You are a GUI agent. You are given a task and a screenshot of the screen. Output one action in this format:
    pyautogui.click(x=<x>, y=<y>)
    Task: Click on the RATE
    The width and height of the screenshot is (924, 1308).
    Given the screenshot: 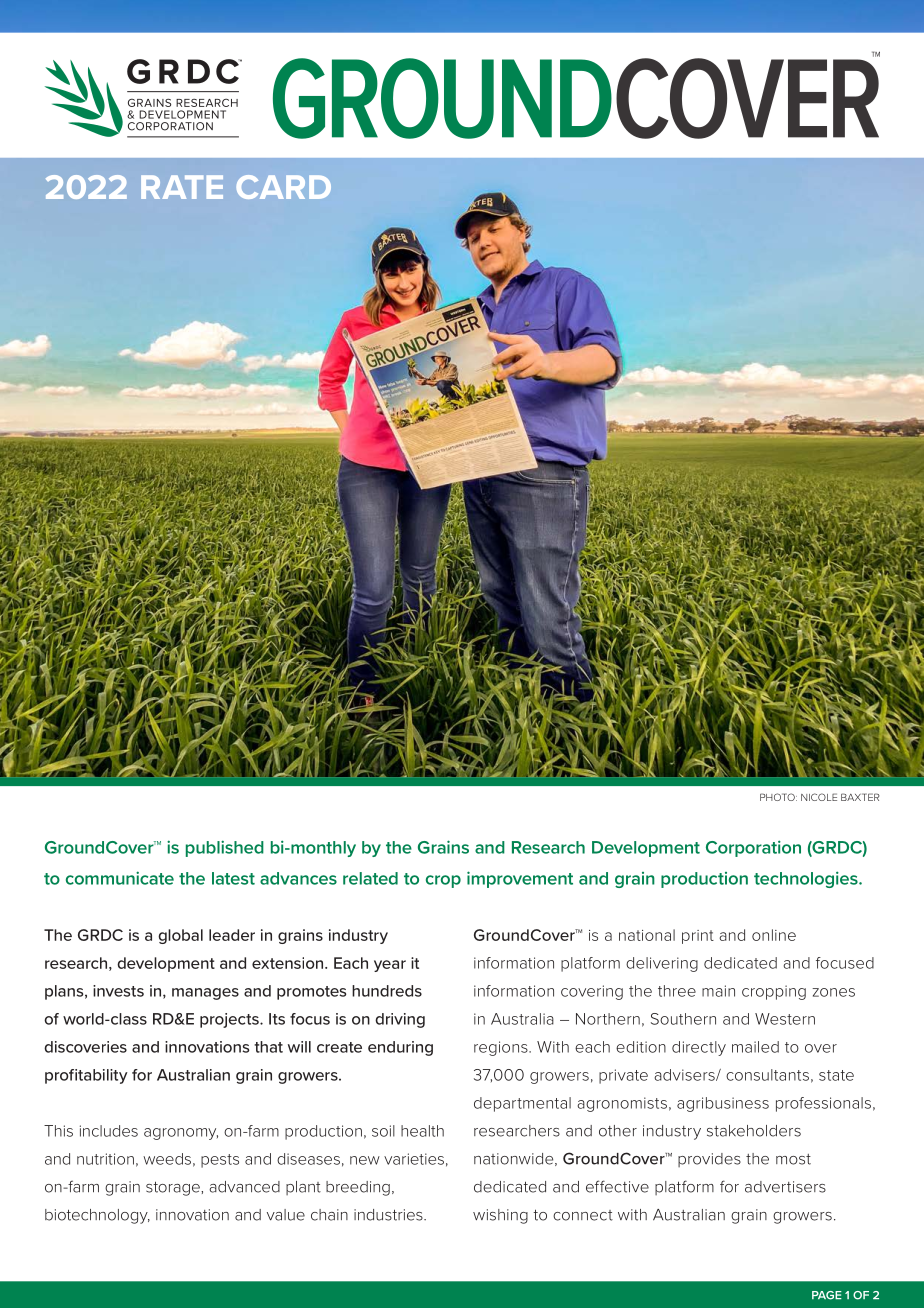 What is the action you would take?
    pyautogui.click(x=182, y=187)
